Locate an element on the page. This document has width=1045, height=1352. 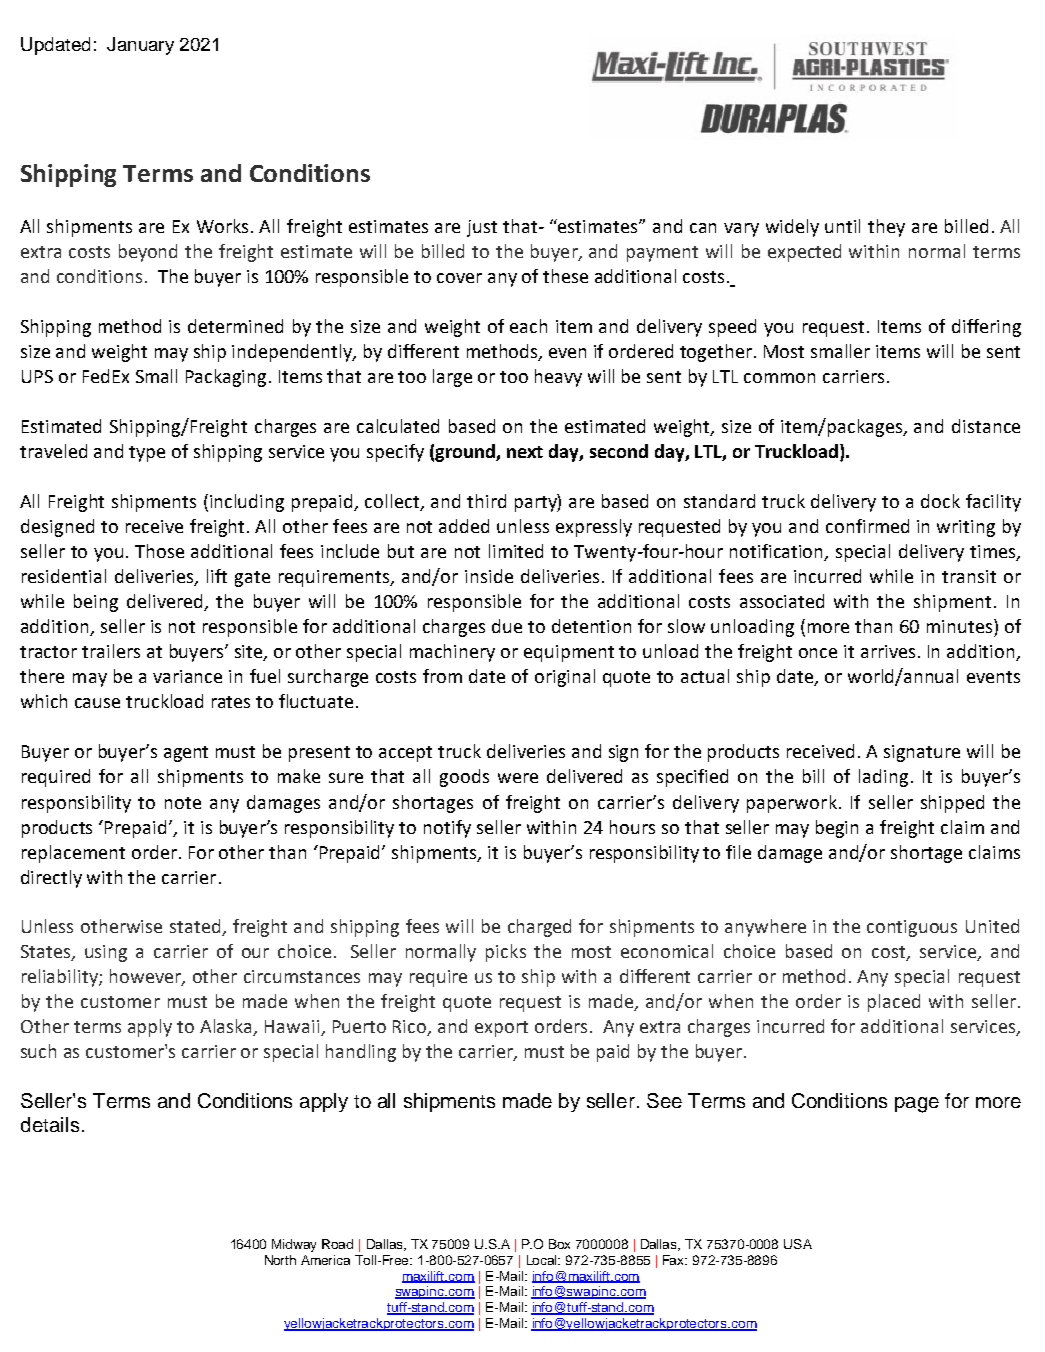
January is located at coordinates (140, 46).
